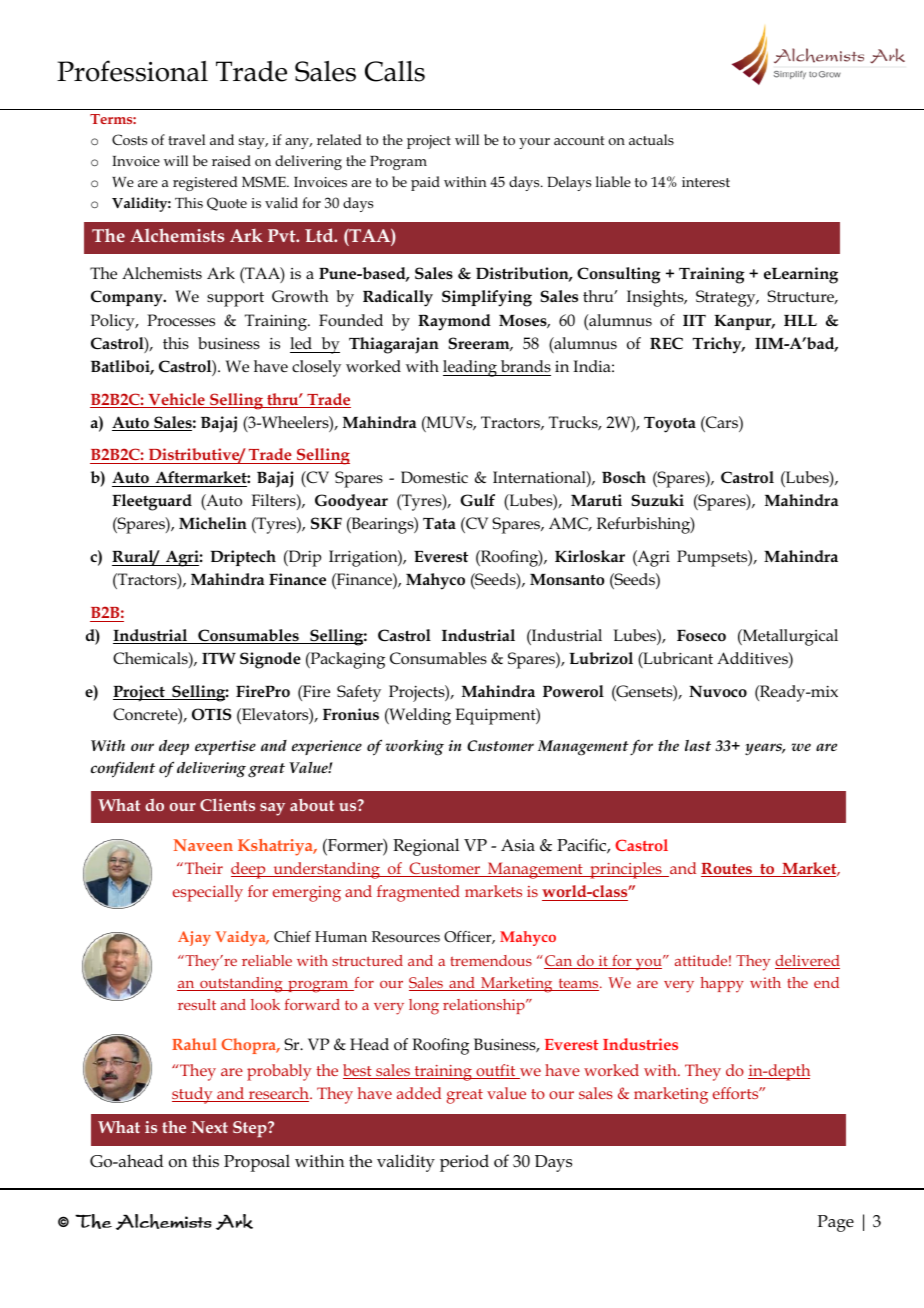  Describe the element at coordinates (225, 747) in the document. I see `expertise` at that location.
